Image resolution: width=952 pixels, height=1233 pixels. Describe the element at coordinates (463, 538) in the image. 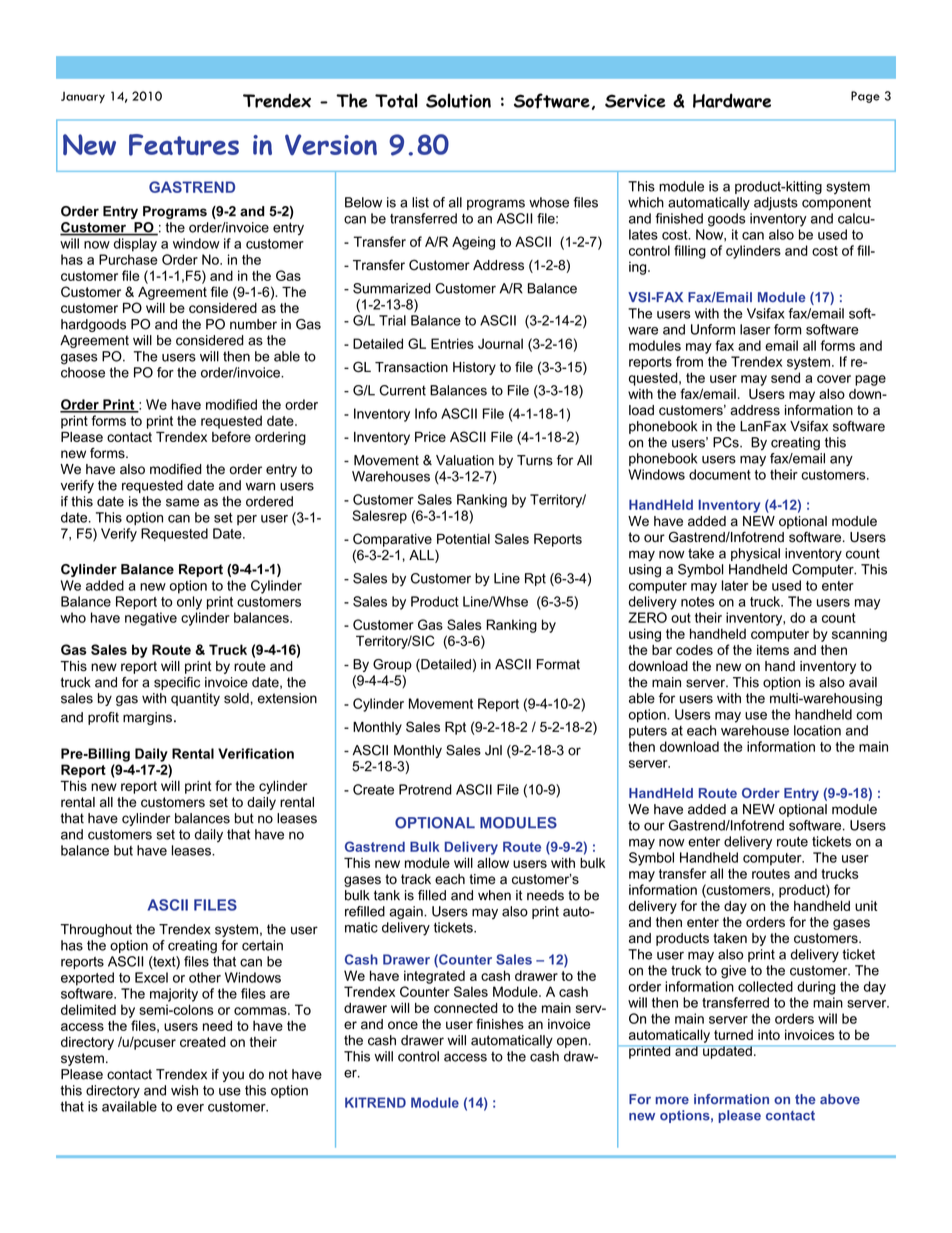

I see `Potential` at that location.
